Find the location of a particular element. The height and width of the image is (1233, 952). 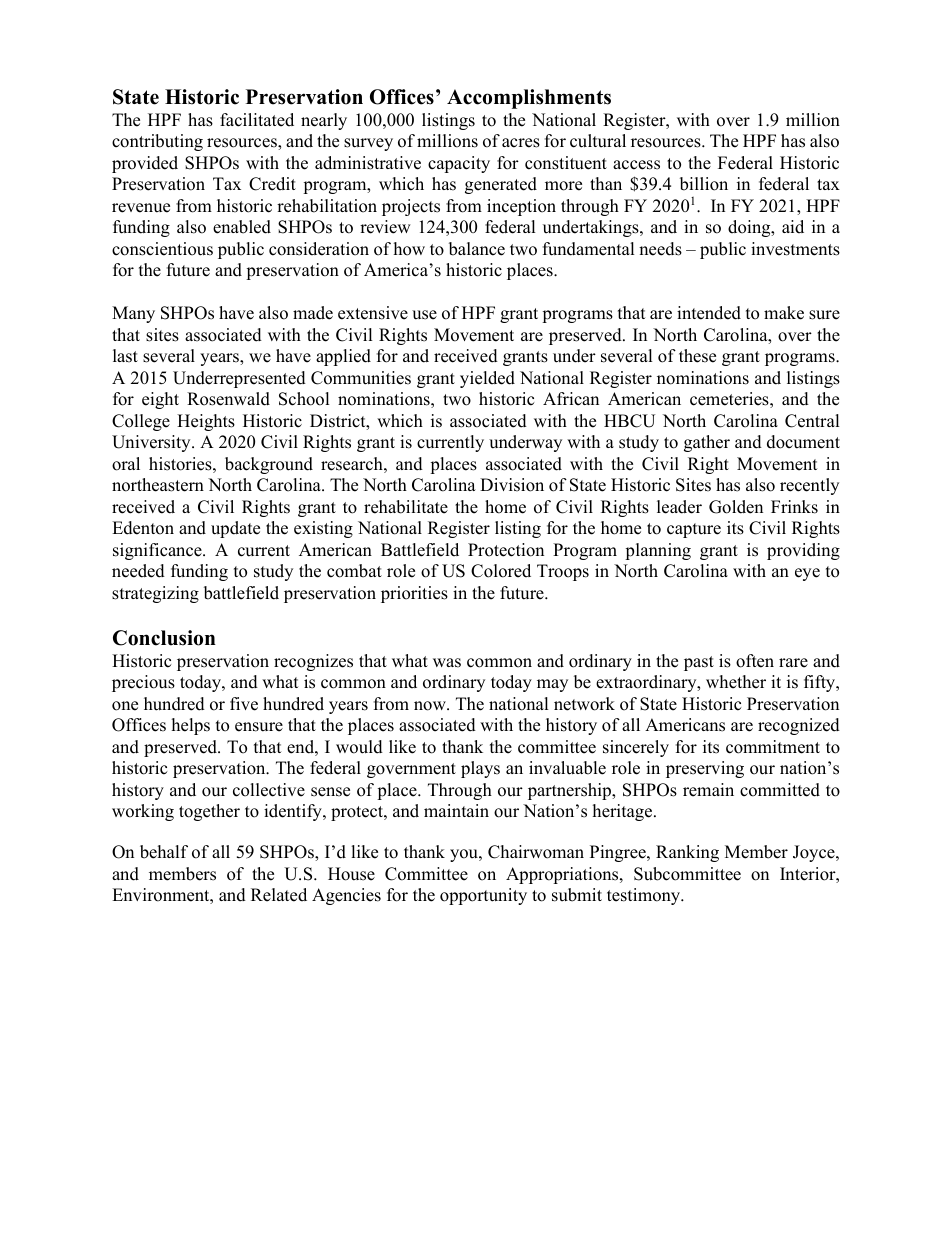

Division is located at coordinates (512, 485).
